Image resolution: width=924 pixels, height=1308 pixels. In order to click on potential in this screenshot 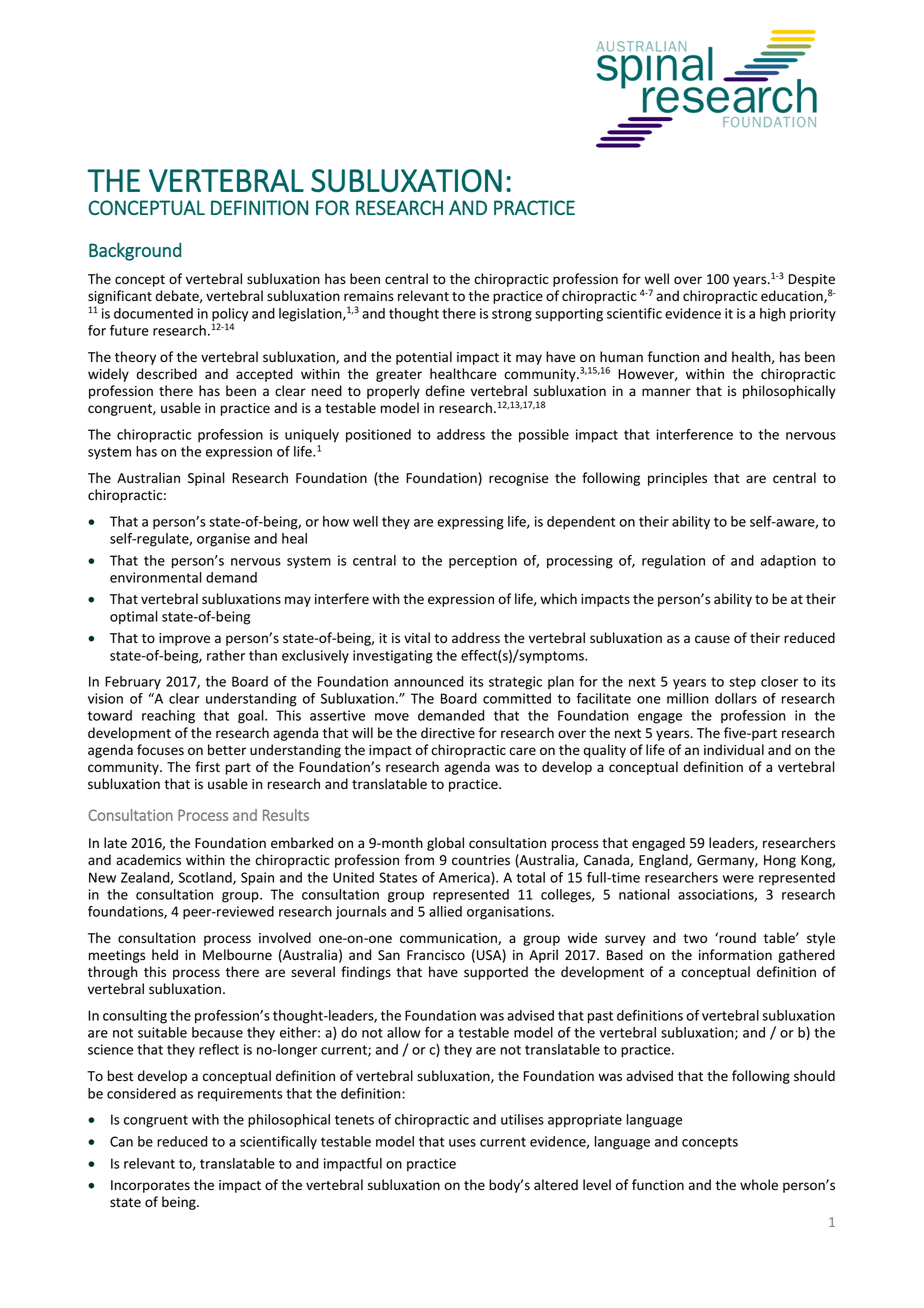, I will do `click(424, 358)`.
